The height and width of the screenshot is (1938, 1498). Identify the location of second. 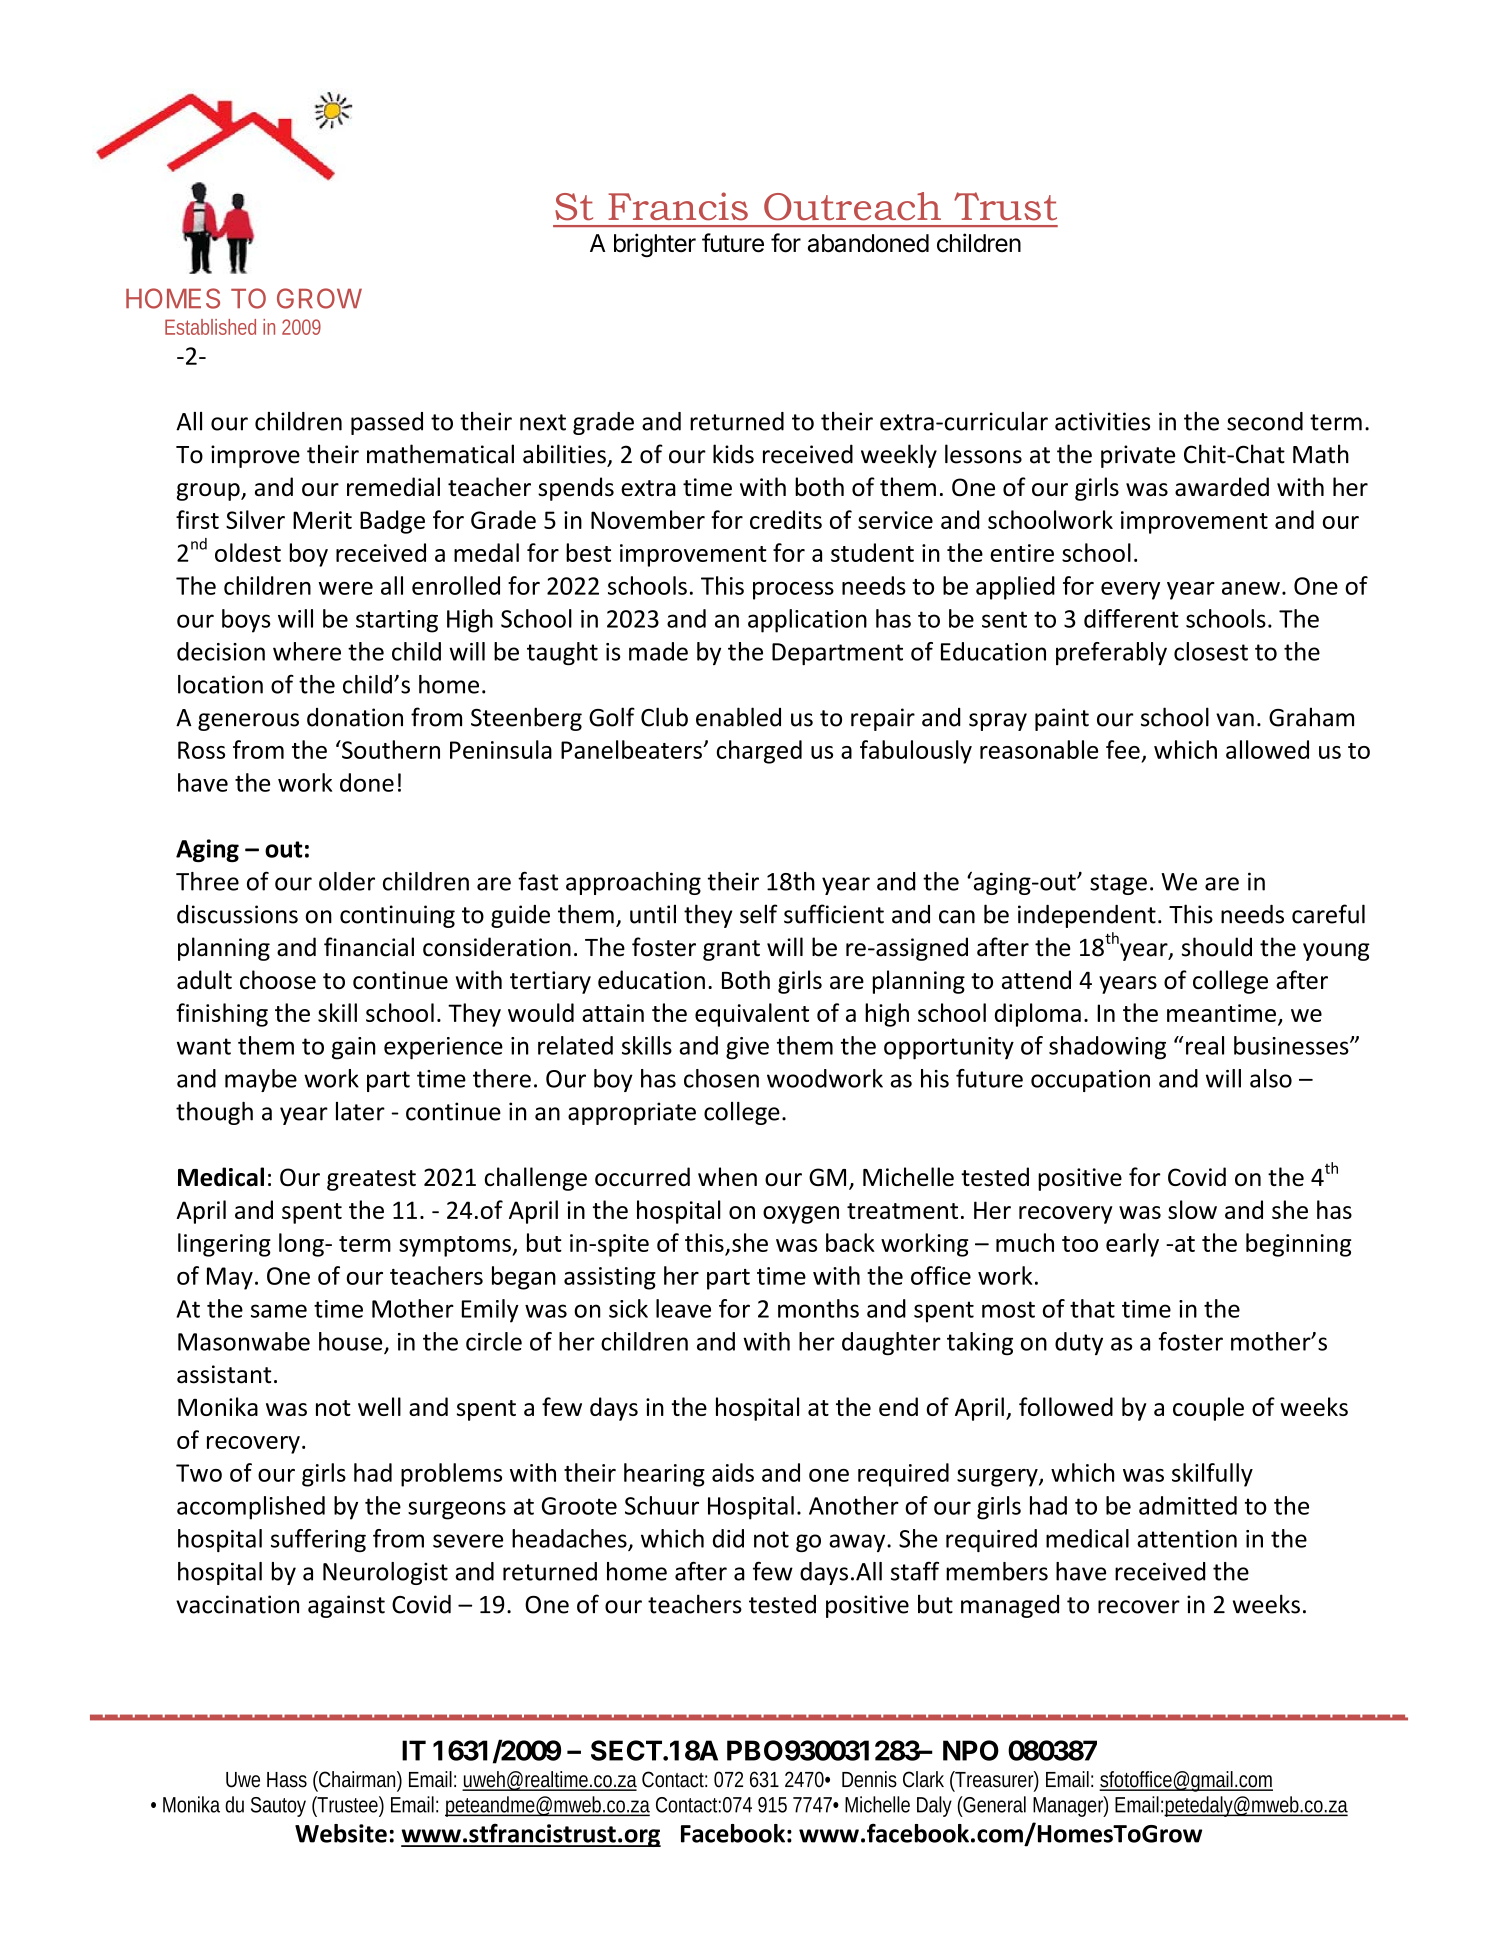
(1265, 421).
